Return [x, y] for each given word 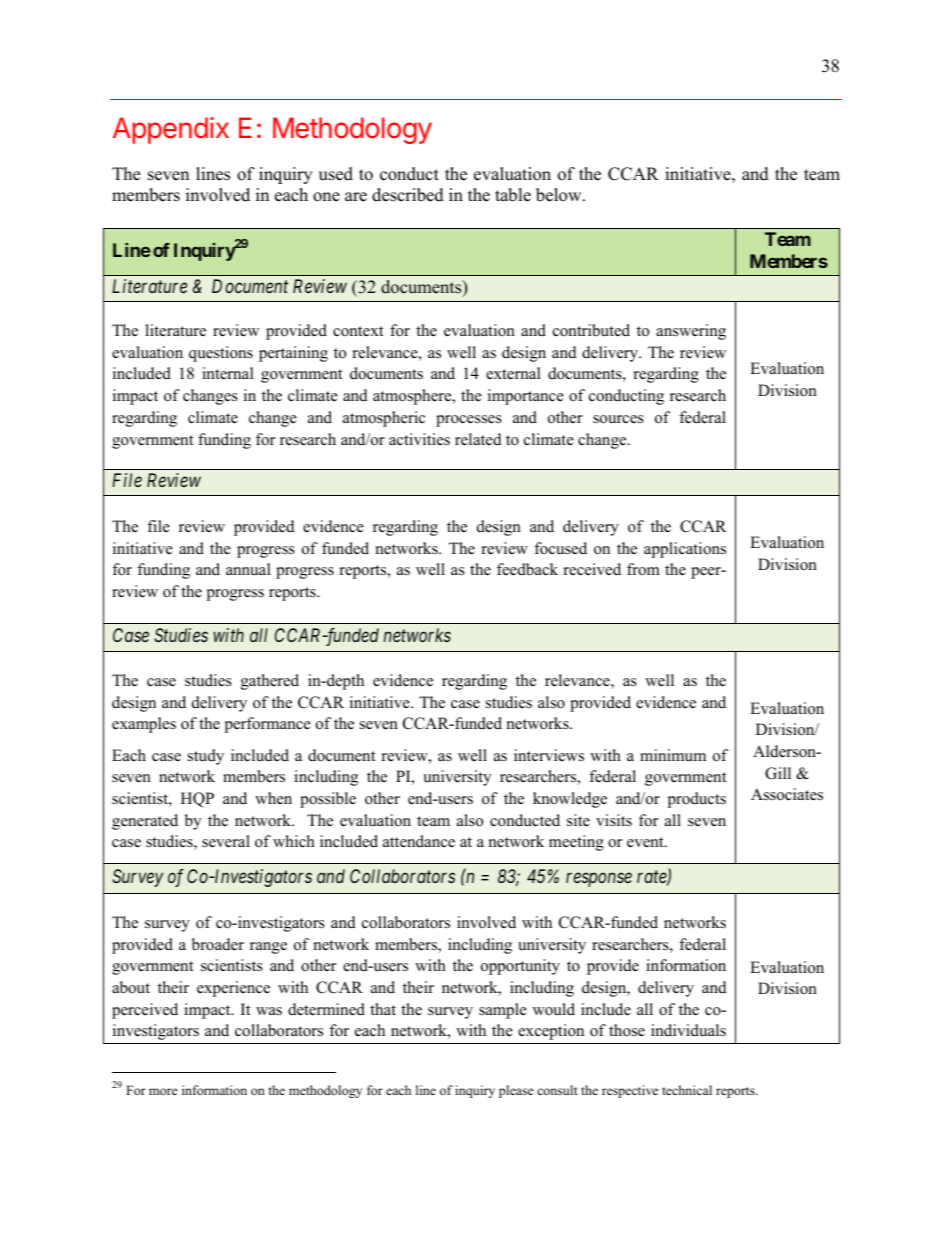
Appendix [171, 130]
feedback [527, 569]
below [560, 195]
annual [248, 569]
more [163, 1091]
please [516, 1091]
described [408, 195]
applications [685, 550]
